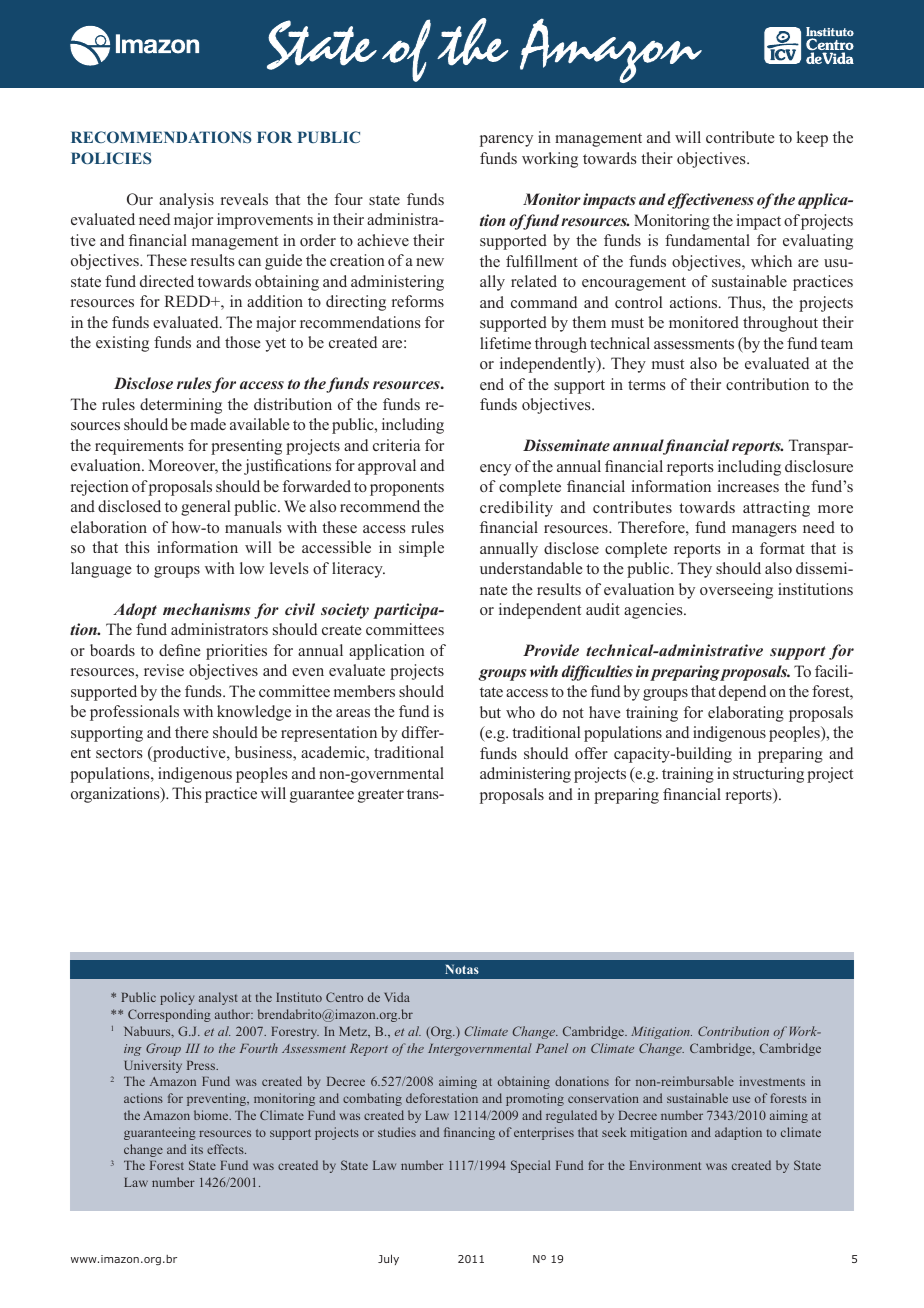 The height and width of the screenshot is (1308, 924). I want to click on analysis, so click(186, 201).
